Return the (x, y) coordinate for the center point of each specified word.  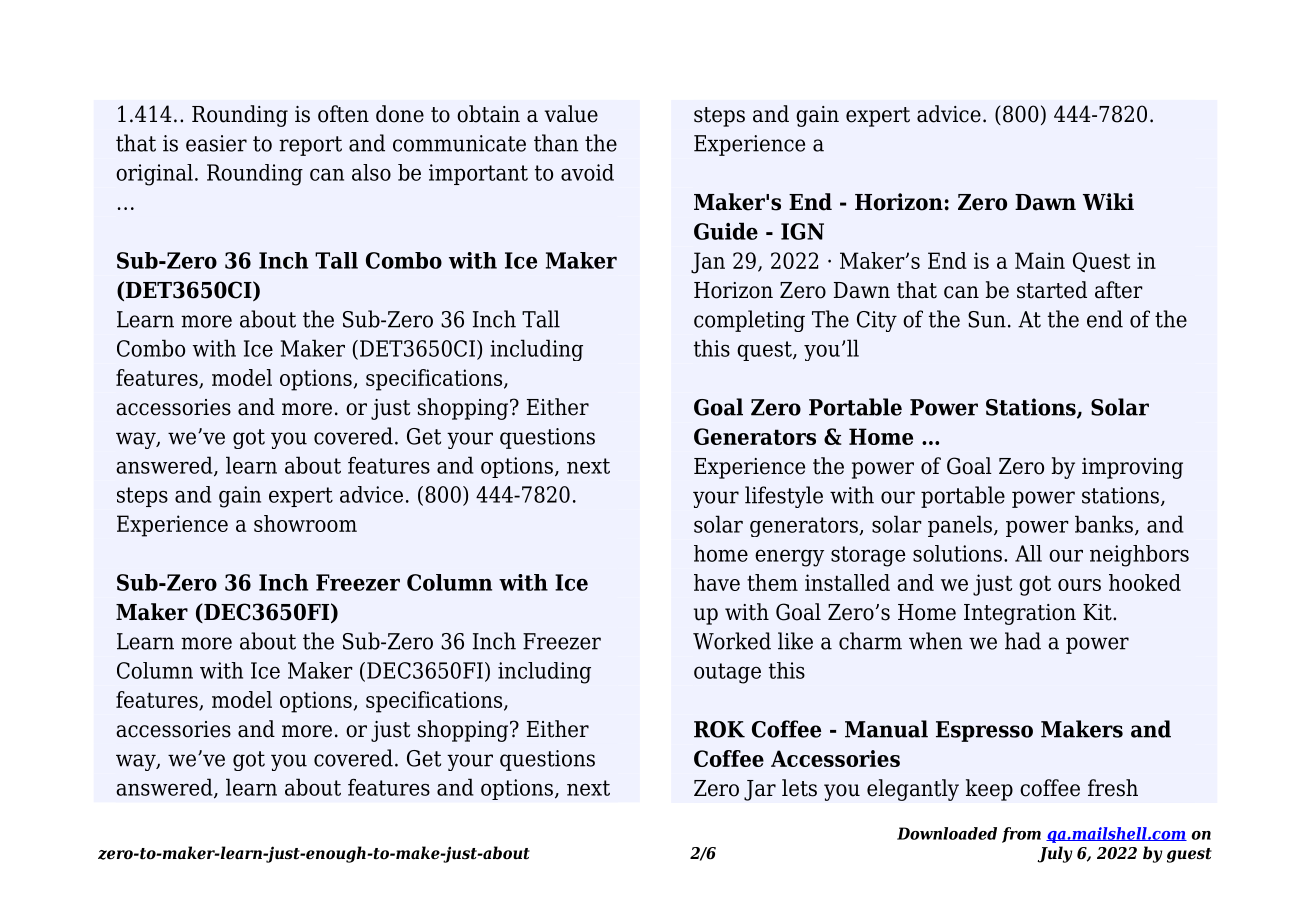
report (310, 146)
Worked (732, 641)
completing (749, 321)
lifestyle (784, 497)
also (371, 172)
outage (727, 673)
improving (1132, 468)
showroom (305, 523)
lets (799, 788)
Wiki (1108, 201)
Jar (760, 790)
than (556, 143)
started (1052, 290)
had (1023, 641)
